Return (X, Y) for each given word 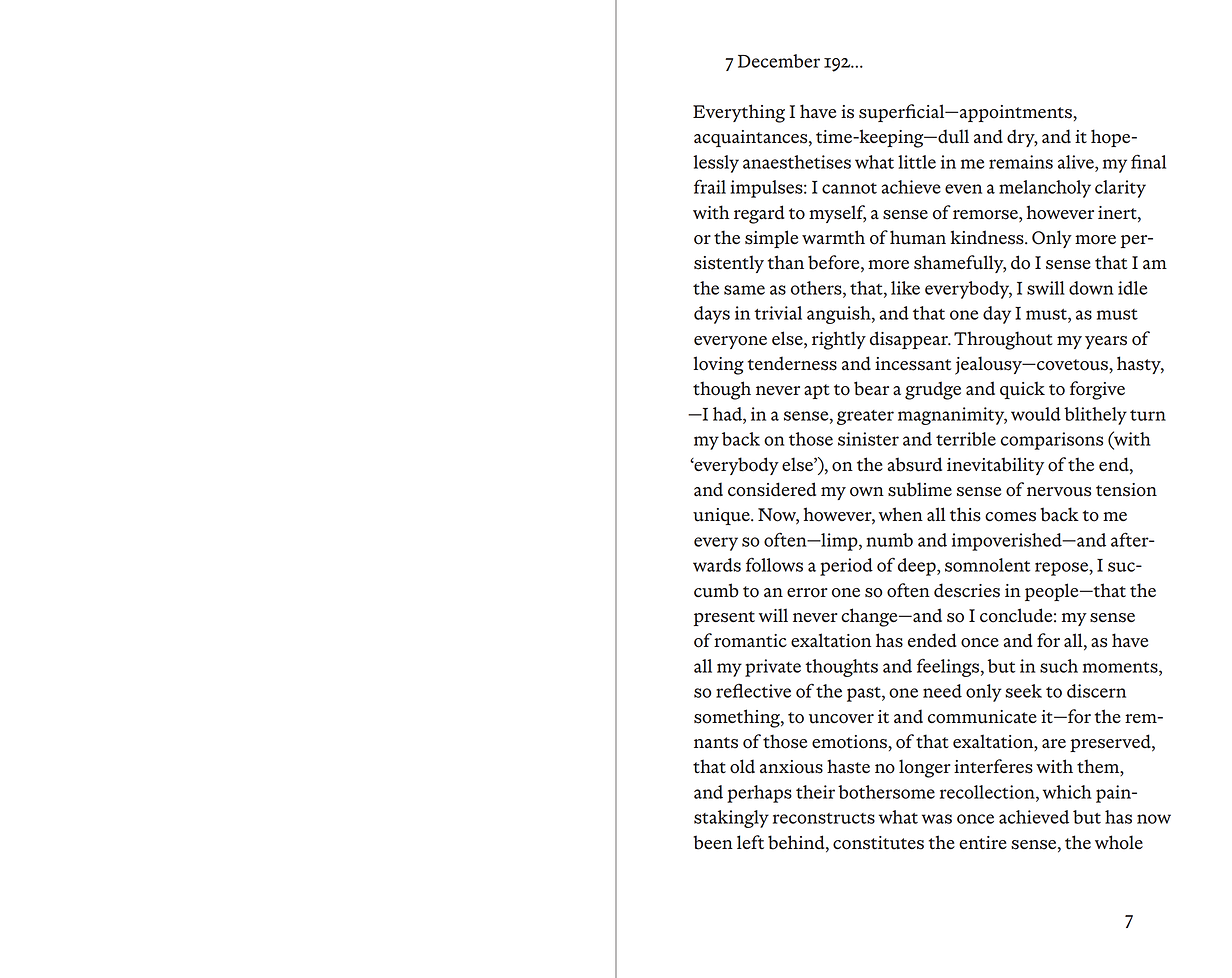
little (917, 162)
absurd (915, 464)
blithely (1095, 416)
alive (1077, 162)
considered (772, 489)
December (779, 61)
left (750, 842)
